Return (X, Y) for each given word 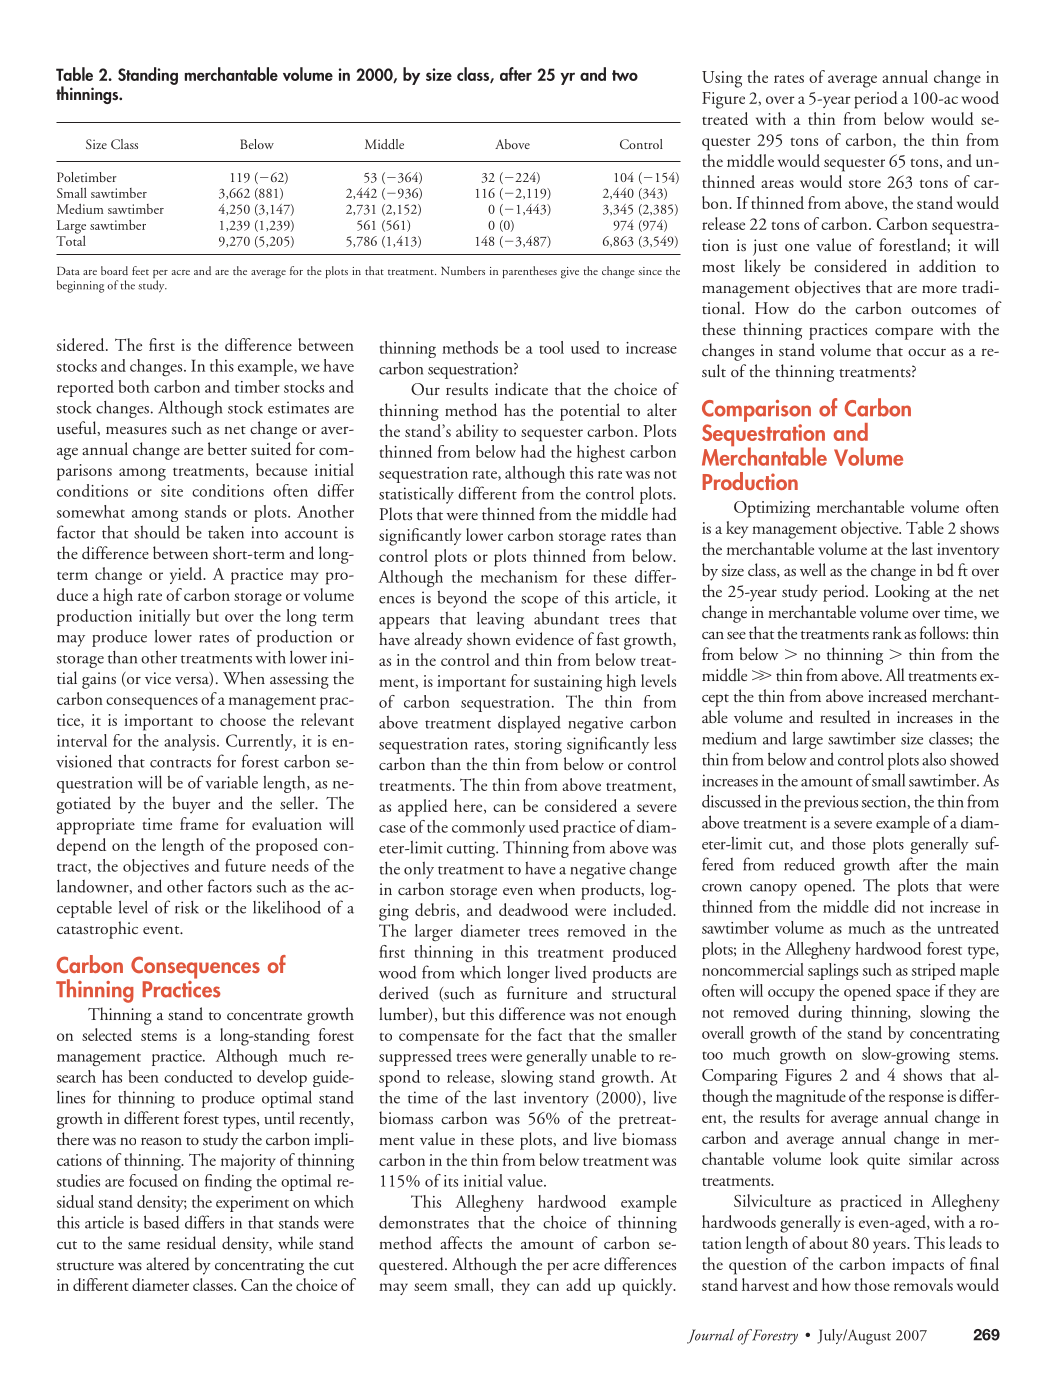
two (625, 75)
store (865, 183)
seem (430, 1287)
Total (71, 239)
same (144, 1245)
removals (923, 1284)
